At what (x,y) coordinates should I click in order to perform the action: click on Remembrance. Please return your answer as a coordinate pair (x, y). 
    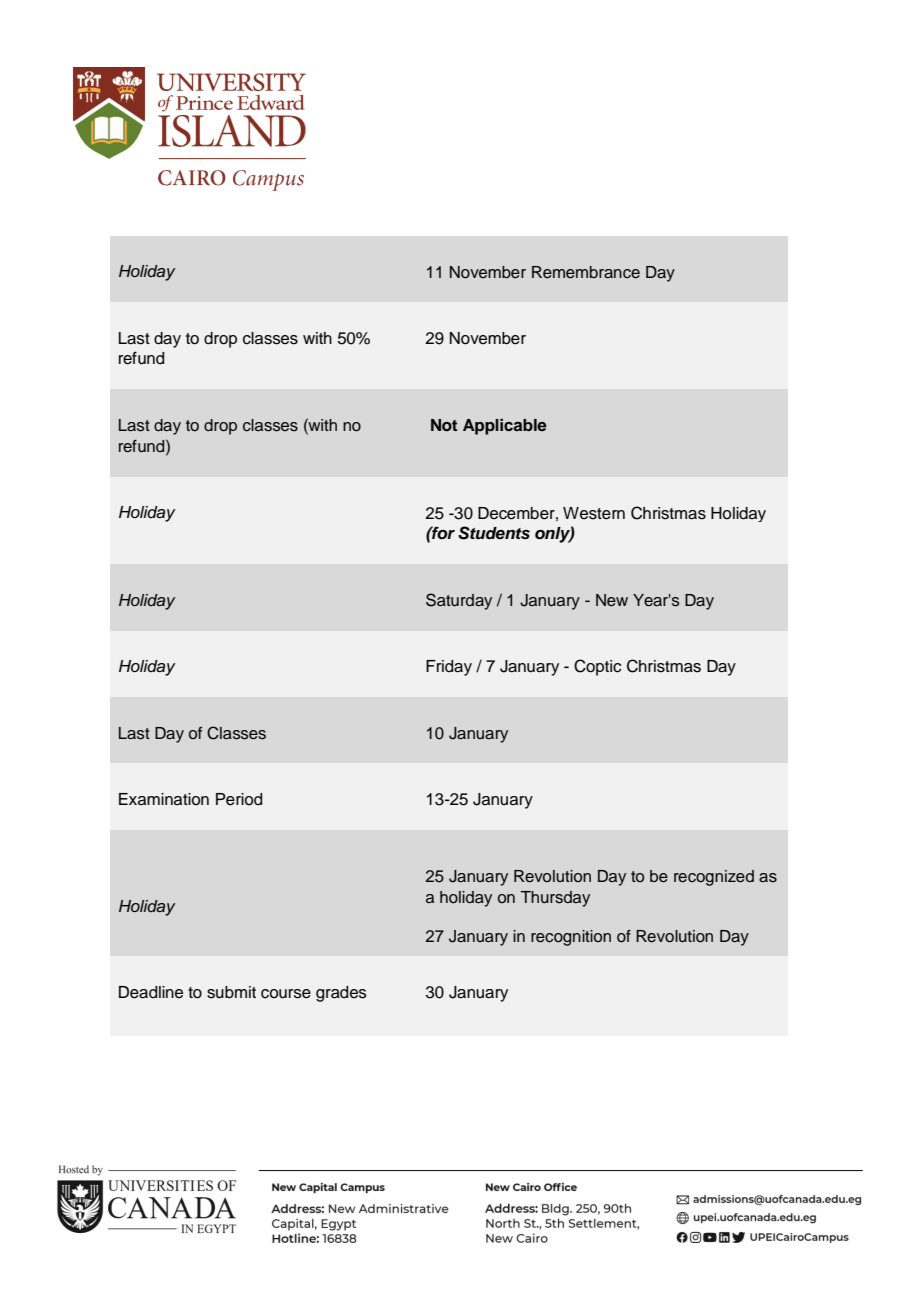
    Looking at the image, I should click on (586, 272).
